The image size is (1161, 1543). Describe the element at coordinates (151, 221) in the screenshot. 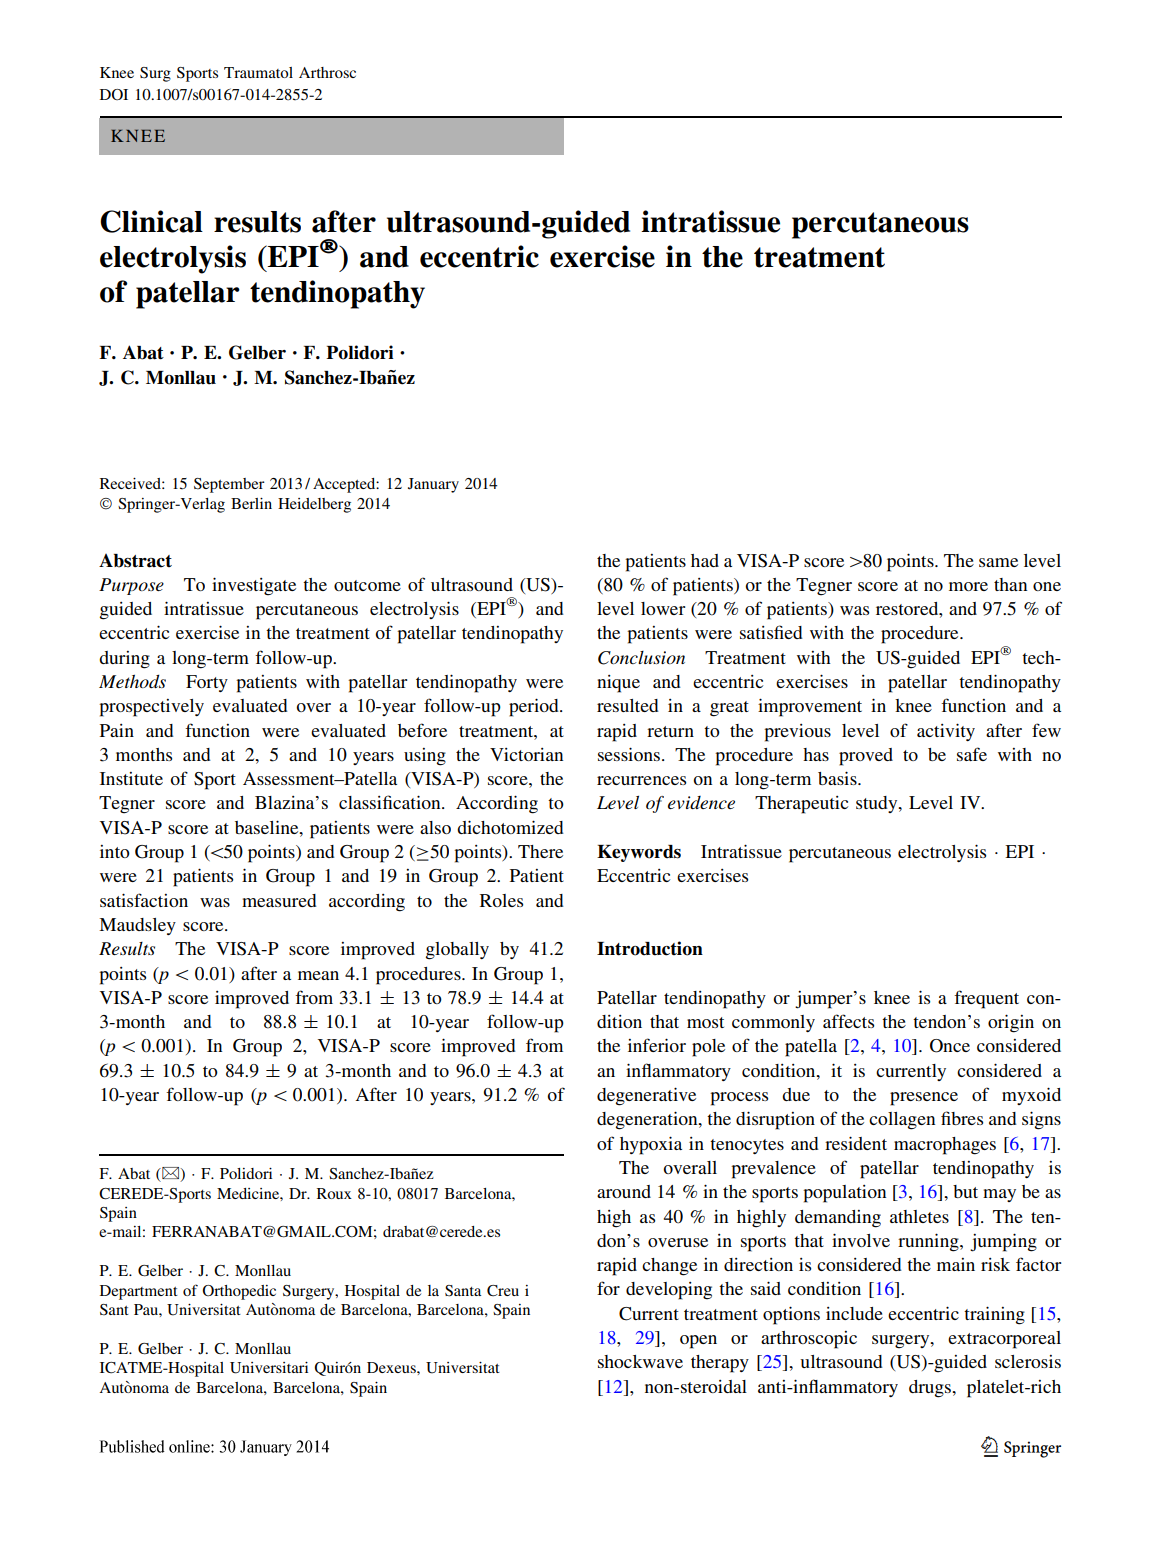

I see `Clinical` at that location.
